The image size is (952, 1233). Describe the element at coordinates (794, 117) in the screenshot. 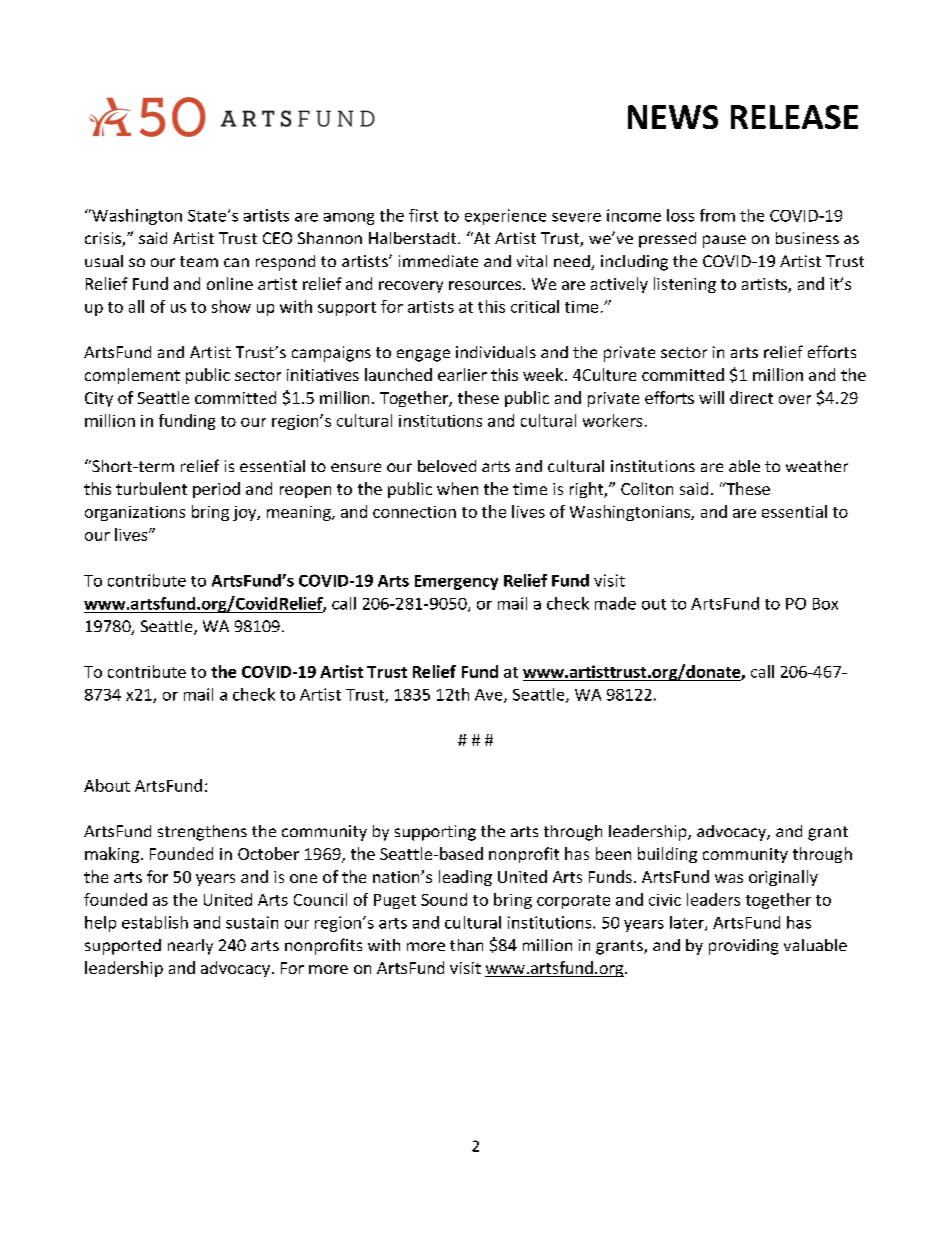

I see `RELEASE` at that location.
